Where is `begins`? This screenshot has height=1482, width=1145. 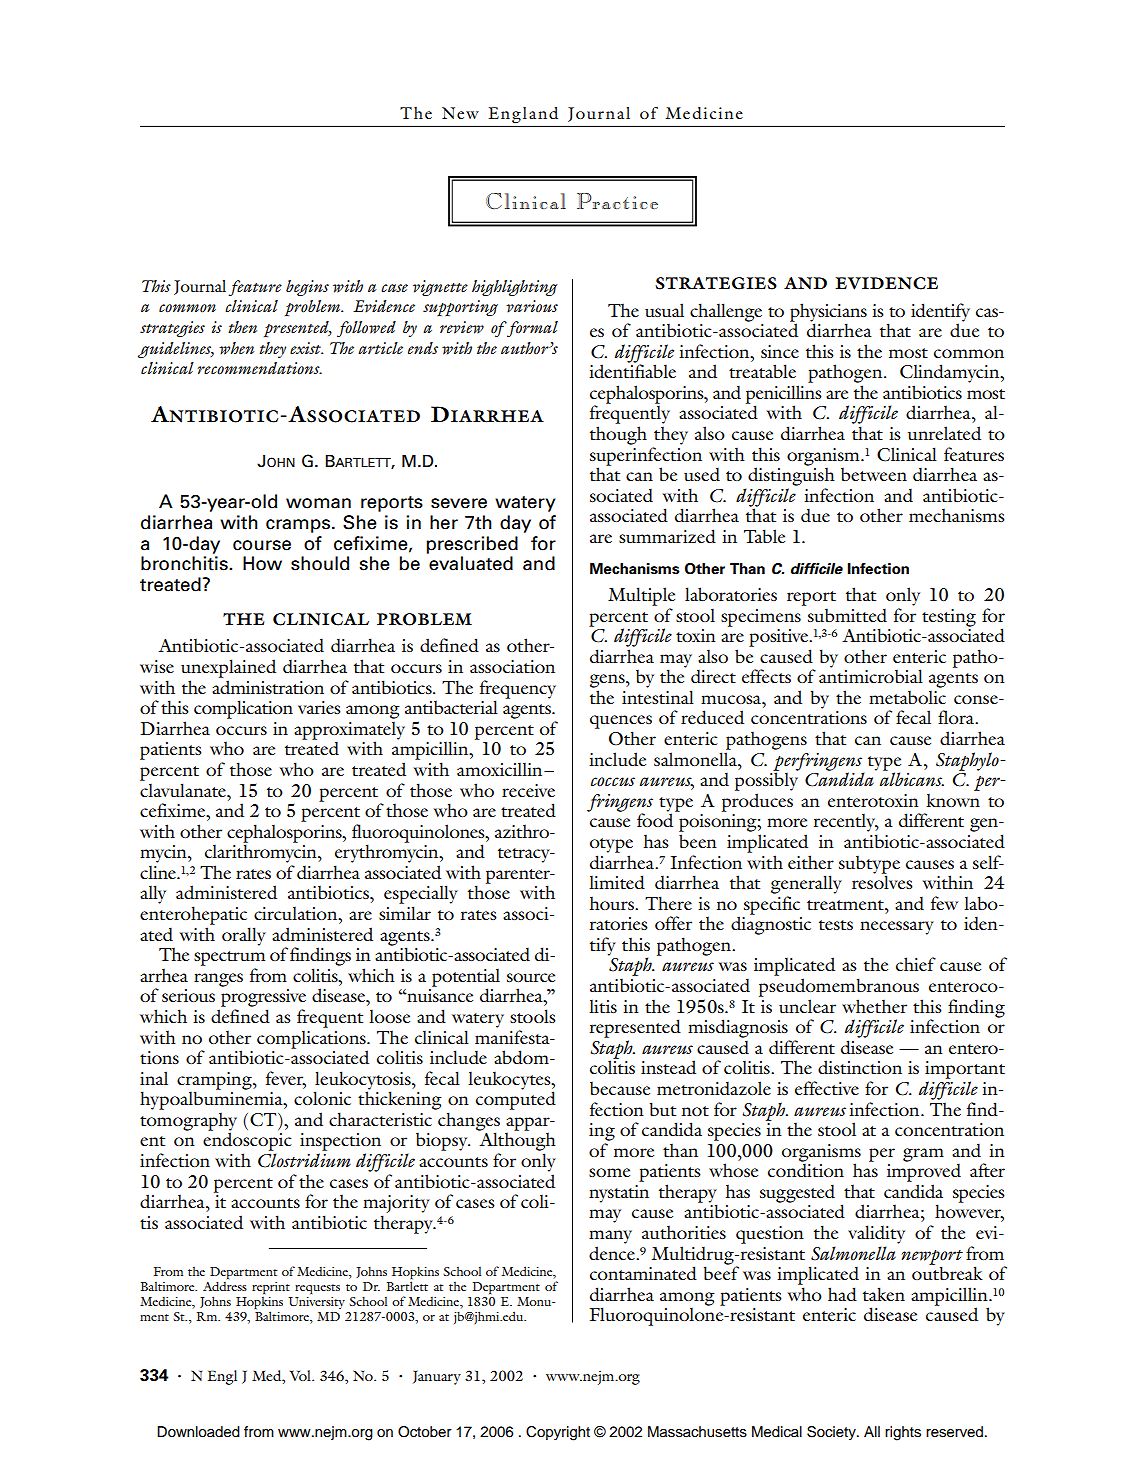 begins is located at coordinates (307, 288).
